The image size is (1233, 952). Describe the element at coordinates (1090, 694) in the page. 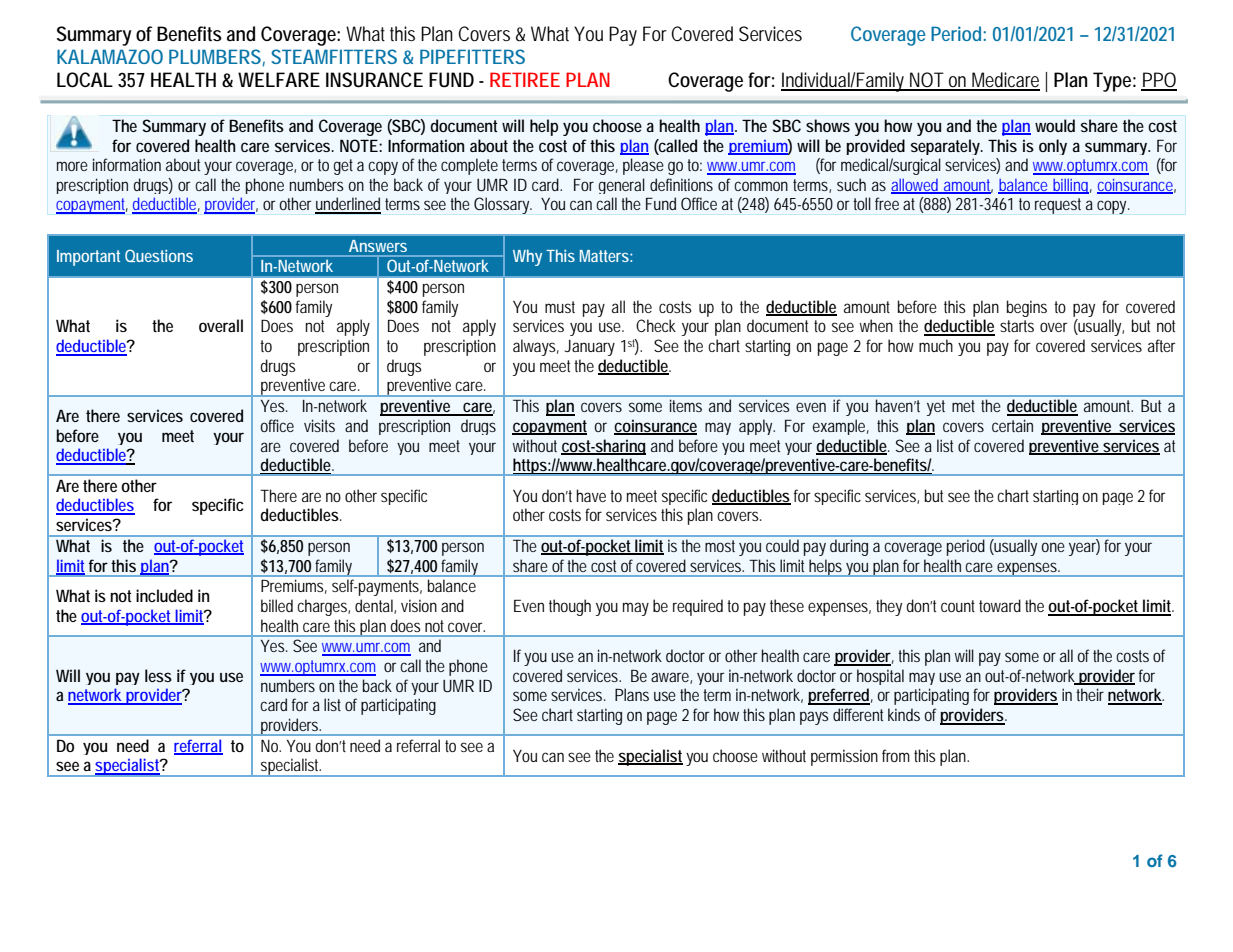

I see `their` at that location.
